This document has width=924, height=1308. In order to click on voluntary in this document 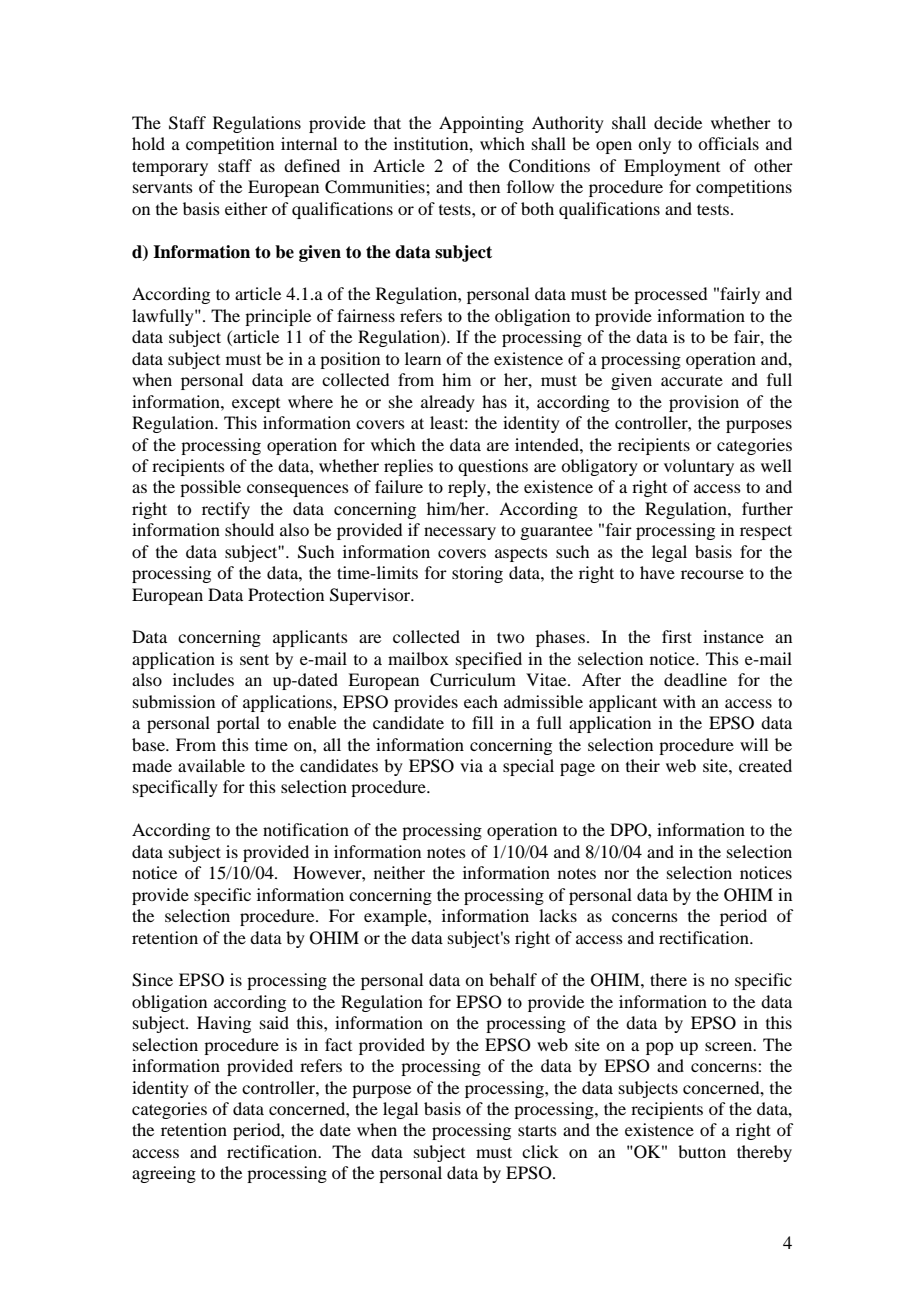, I will do `click(699, 467)`.
